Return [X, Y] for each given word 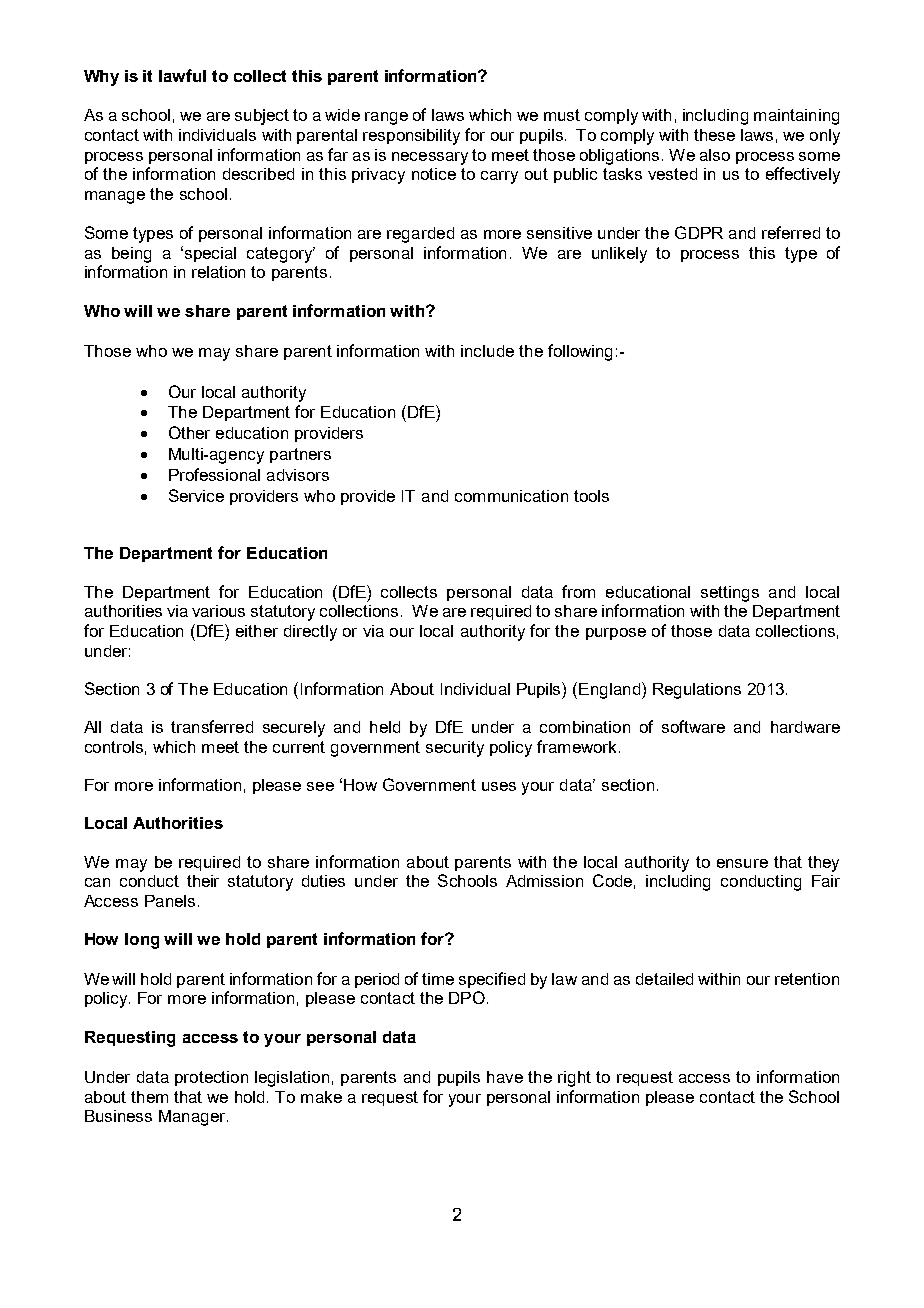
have [505, 1077]
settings [730, 594]
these [714, 135]
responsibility [411, 137]
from [578, 591]
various [218, 611]
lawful [182, 75]
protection [211, 1078]
